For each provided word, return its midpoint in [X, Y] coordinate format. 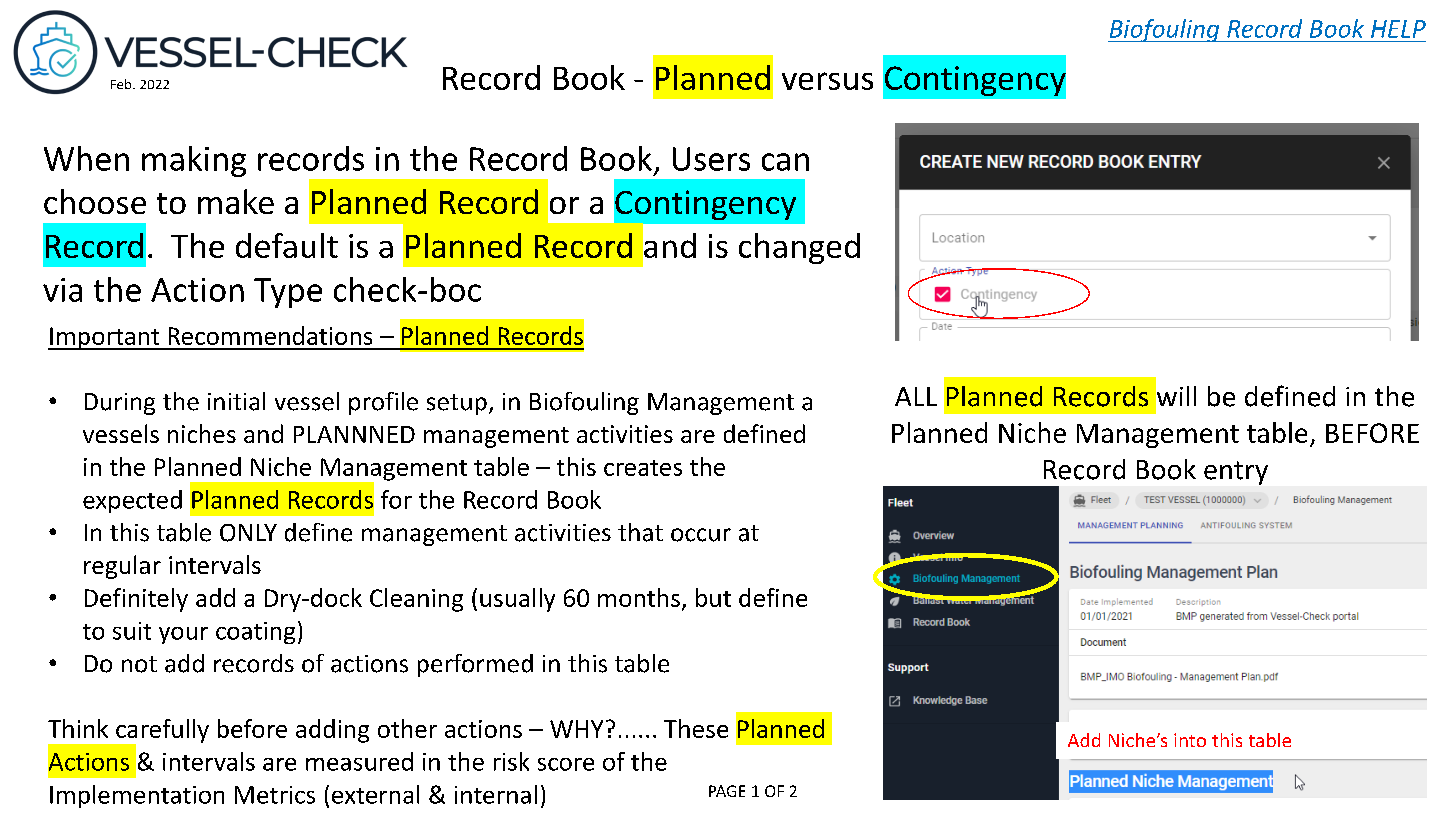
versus [827, 81]
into [1190, 740]
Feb [122, 84]
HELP [1398, 29]
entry [1236, 473]
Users [711, 159]
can [785, 162]
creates [643, 468]
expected [132, 501]
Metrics [275, 795]
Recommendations [270, 335]
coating [255, 633]
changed [799, 248]
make [236, 201]
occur [701, 535]
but [713, 597]
